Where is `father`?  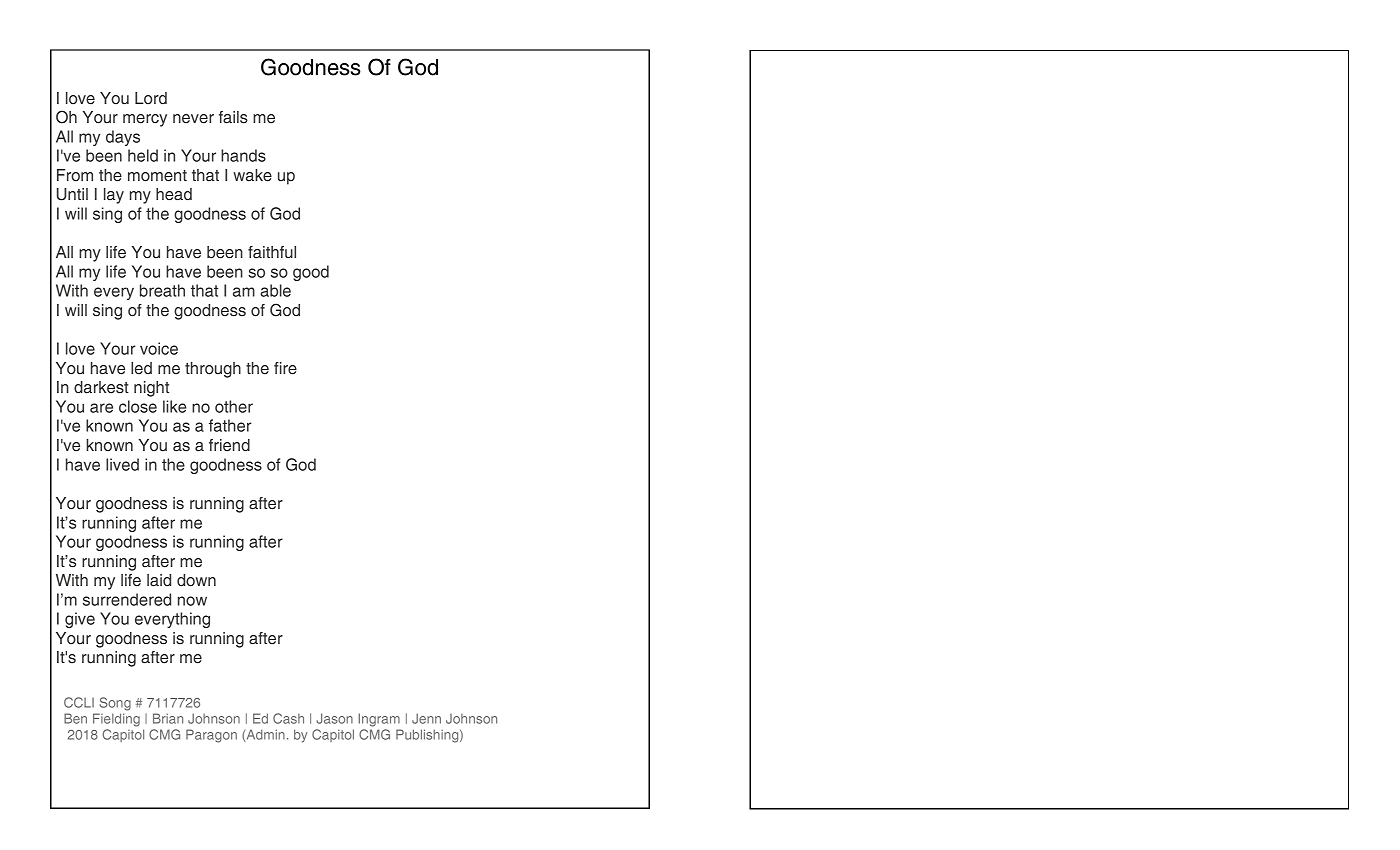
father is located at coordinates (230, 425).
